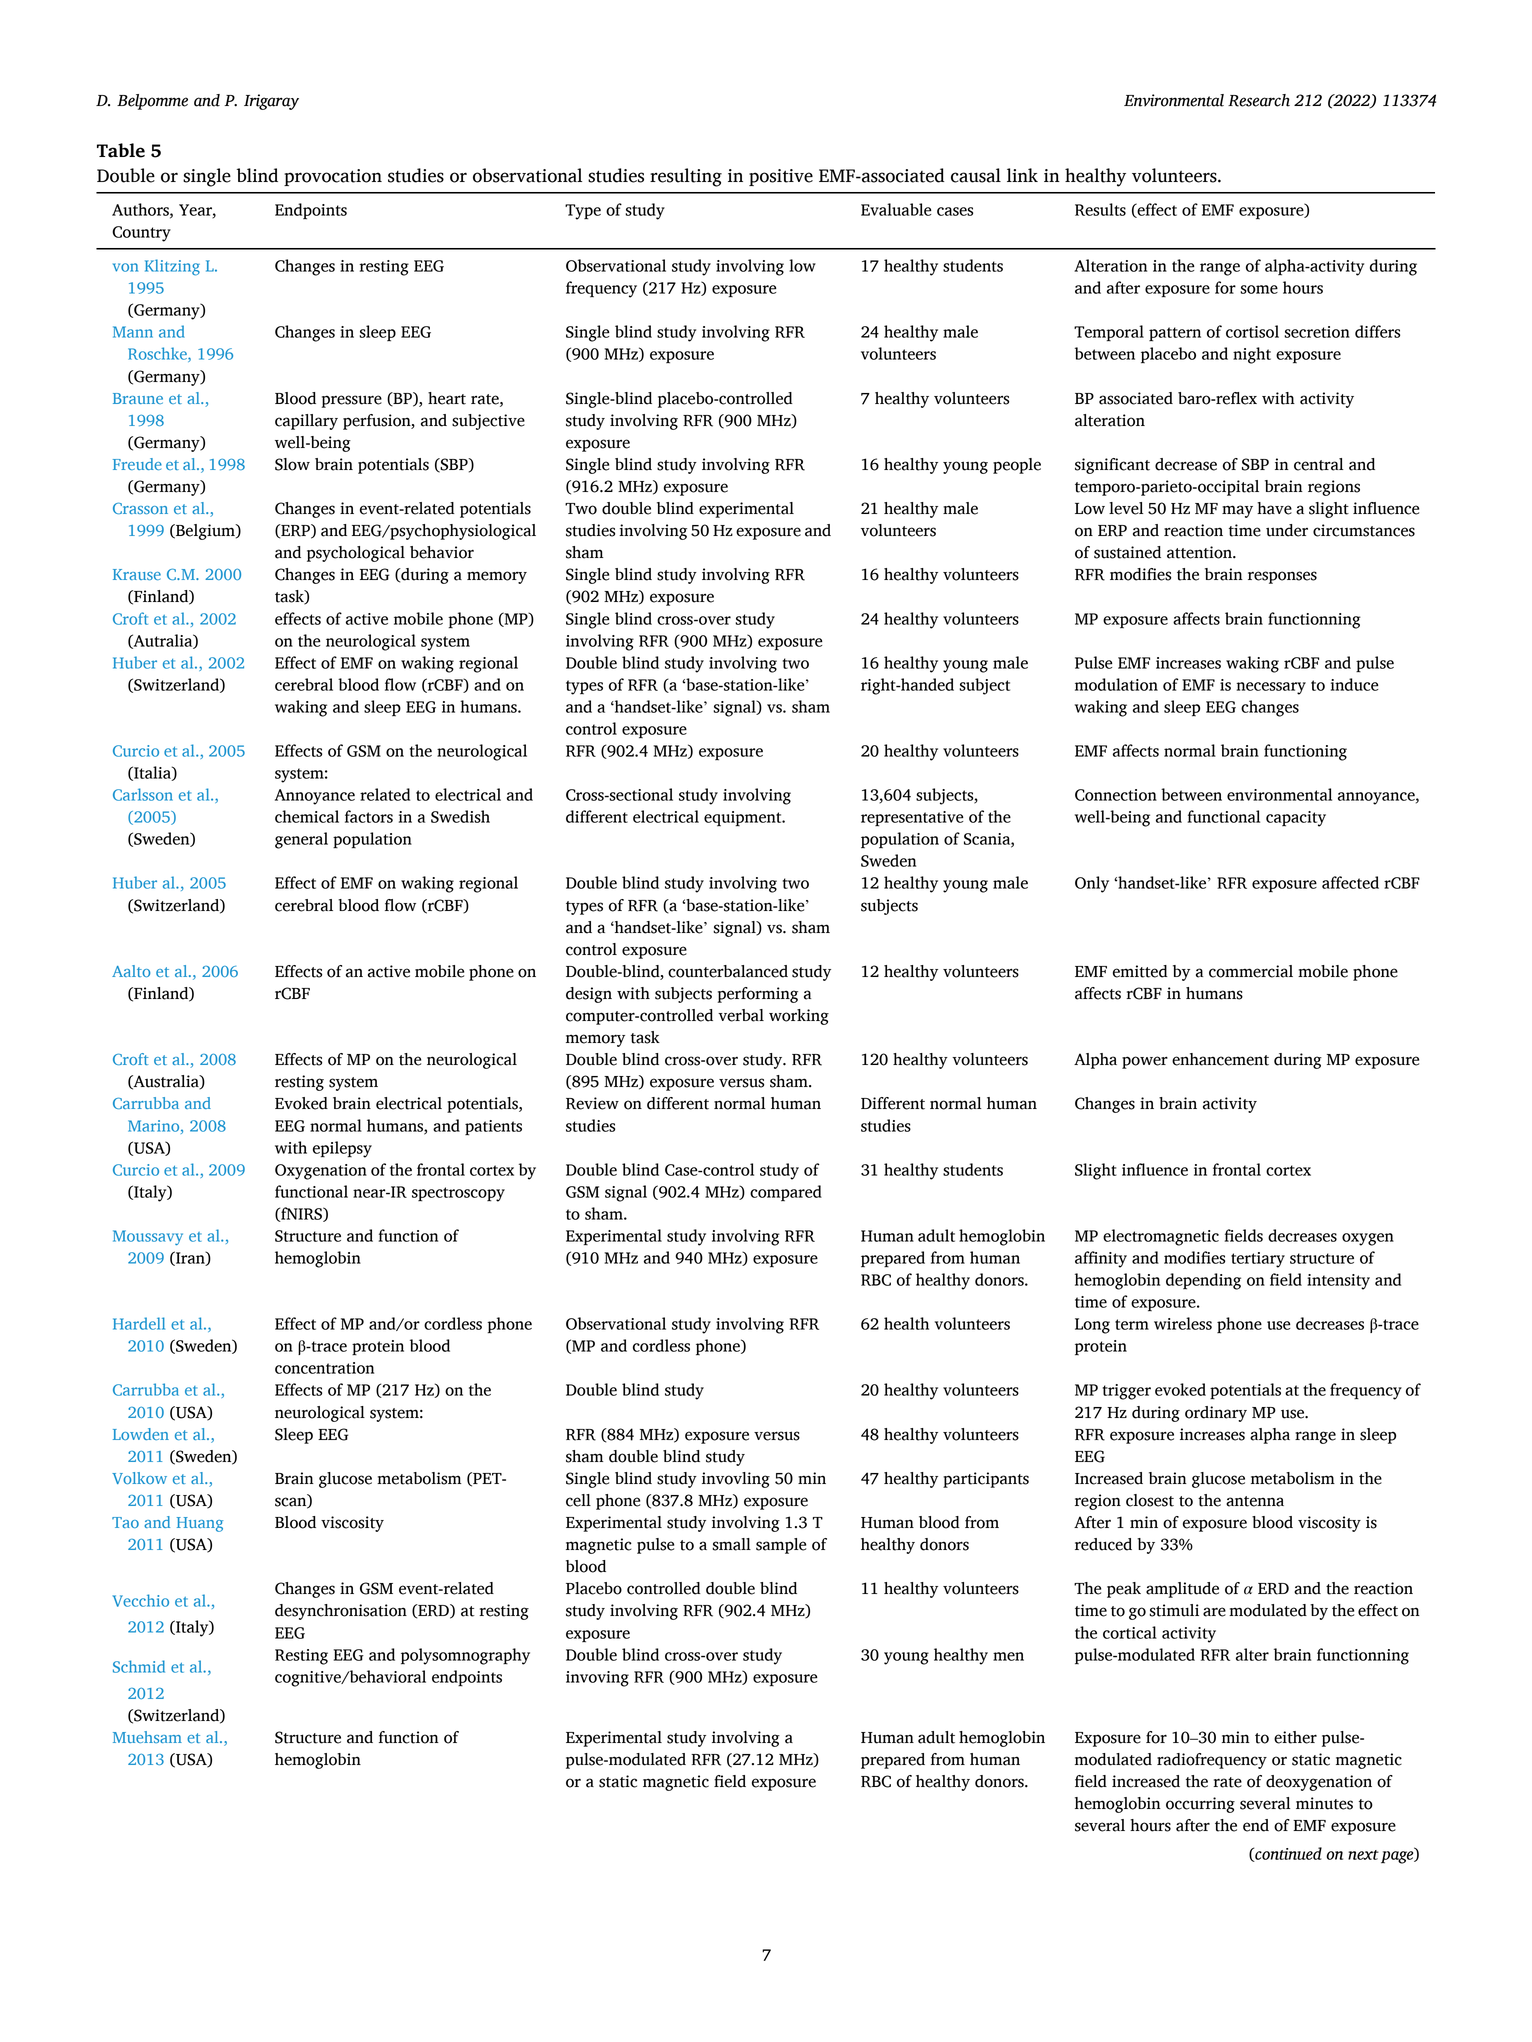 This screenshot has width=1532, height=2042. What do you see at coordinates (1259, 100) in the screenshot?
I see `Research` at bounding box center [1259, 100].
